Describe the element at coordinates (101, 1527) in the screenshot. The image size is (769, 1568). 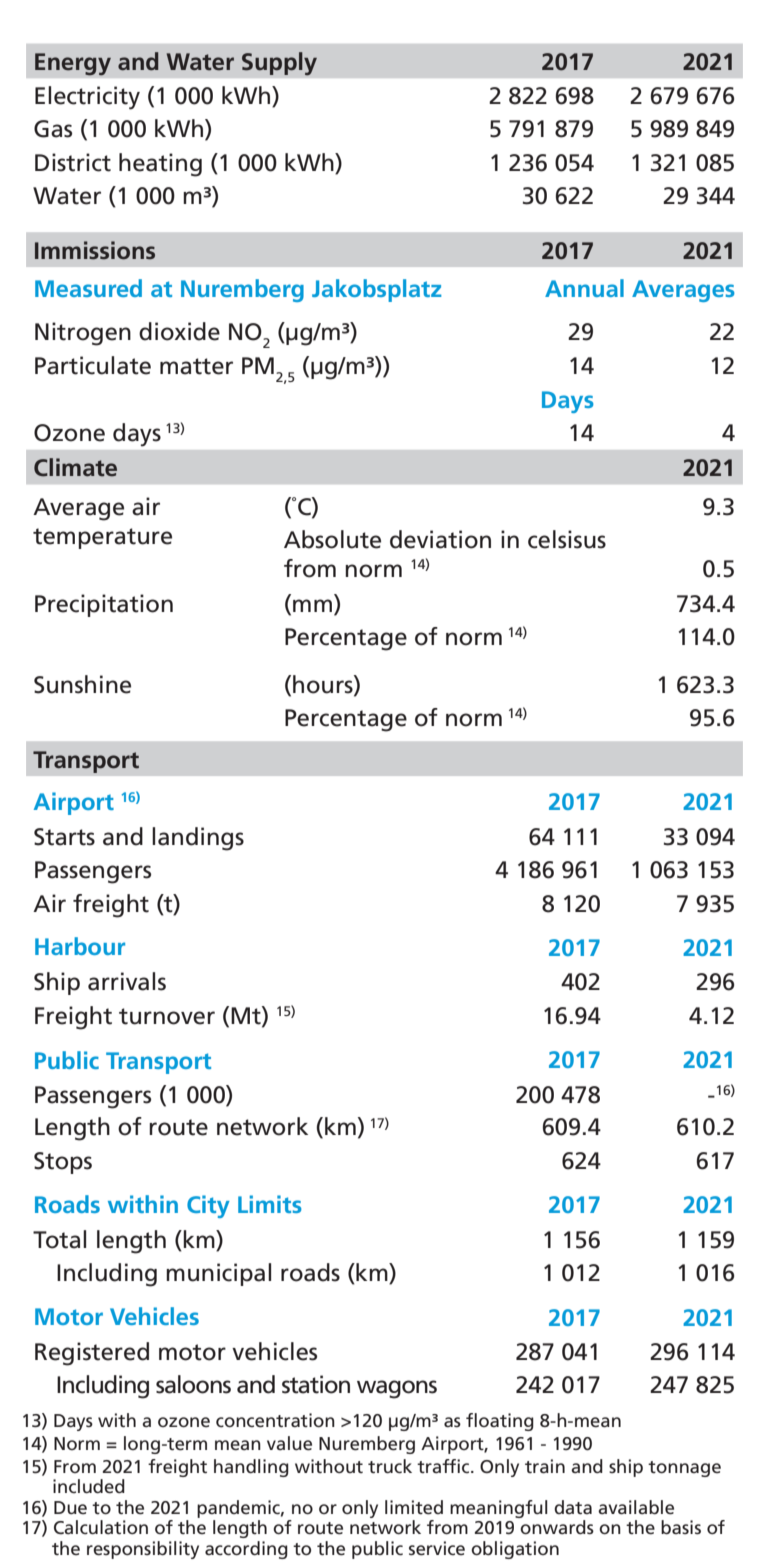
I see `Calculation` at that location.
